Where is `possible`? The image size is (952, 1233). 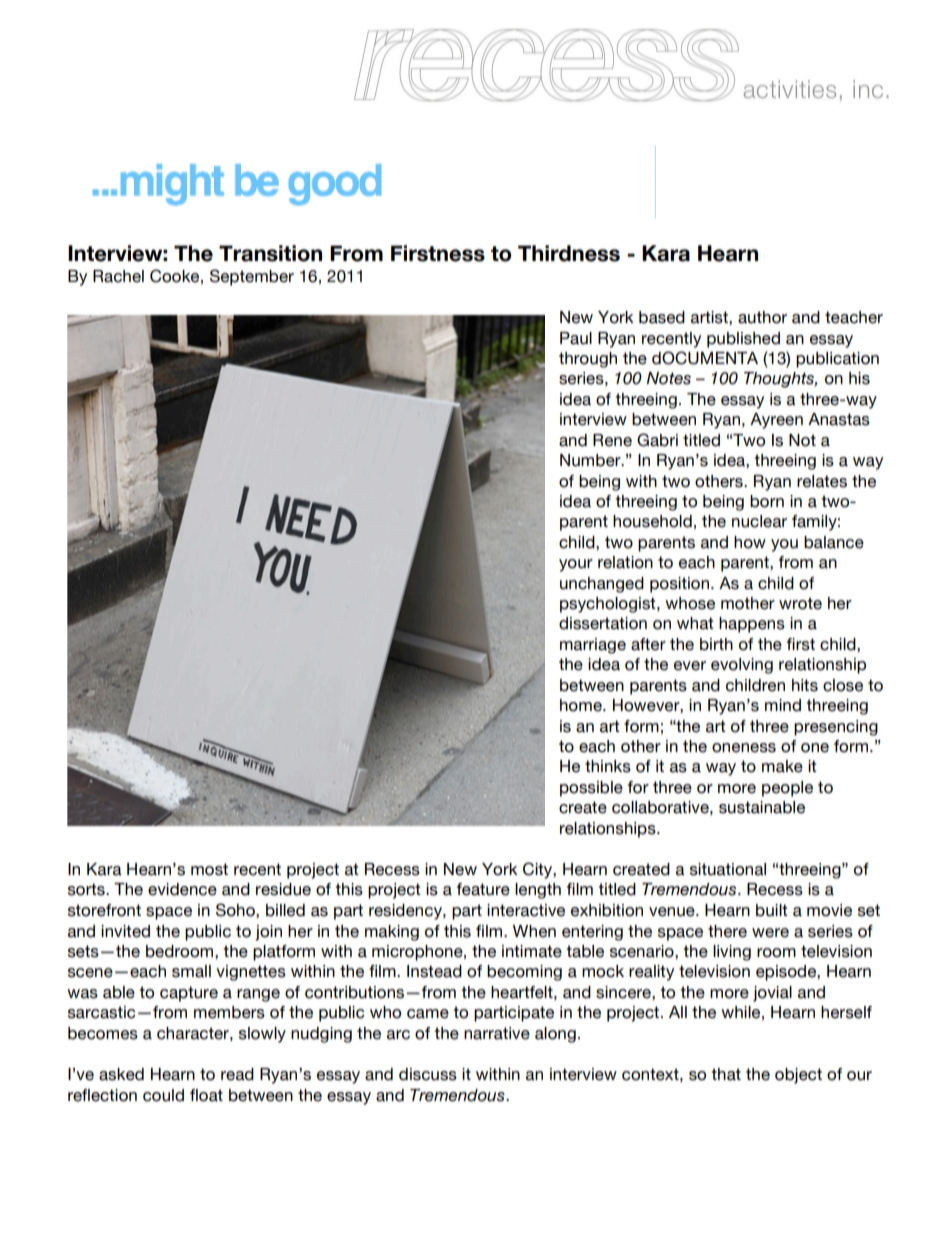
possible is located at coordinates (591, 789).
